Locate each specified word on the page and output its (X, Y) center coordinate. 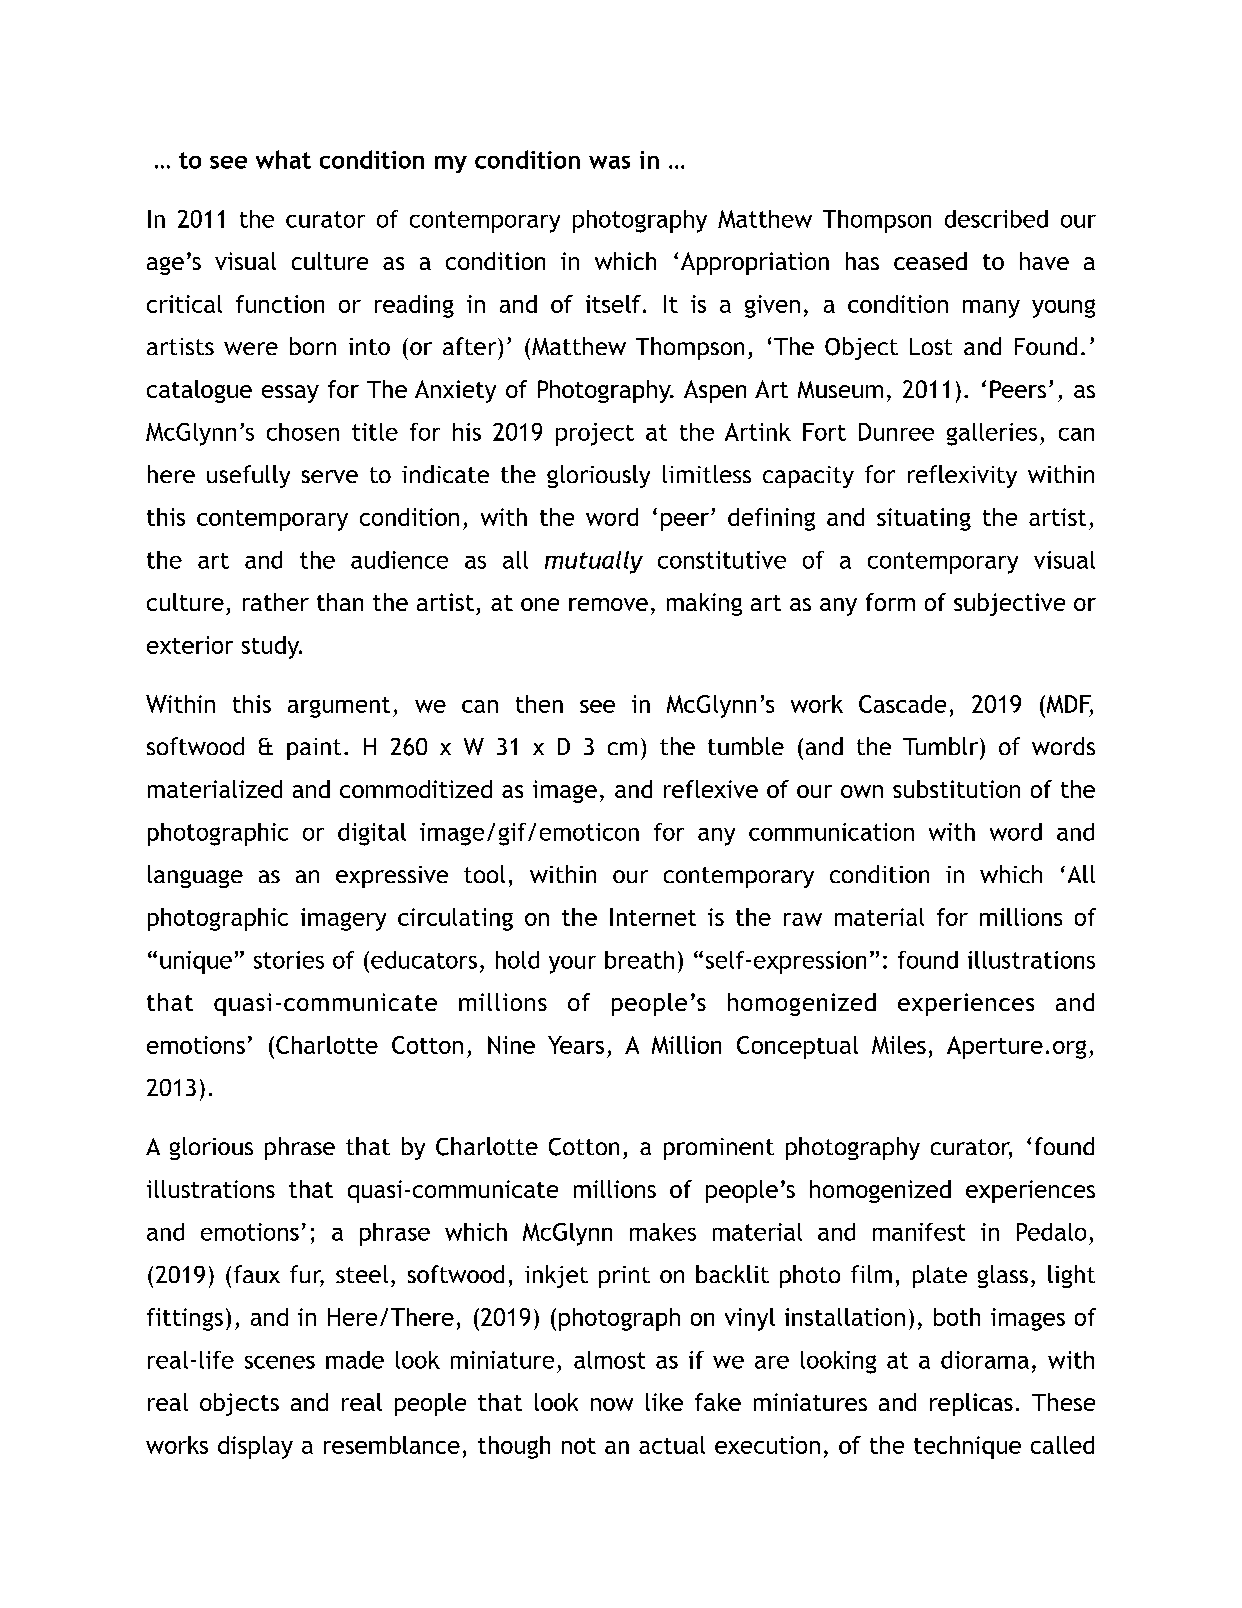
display (255, 1447)
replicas (971, 1404)
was (609, 162)
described (996, 219)
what (283, 159)
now (612, 1404)
